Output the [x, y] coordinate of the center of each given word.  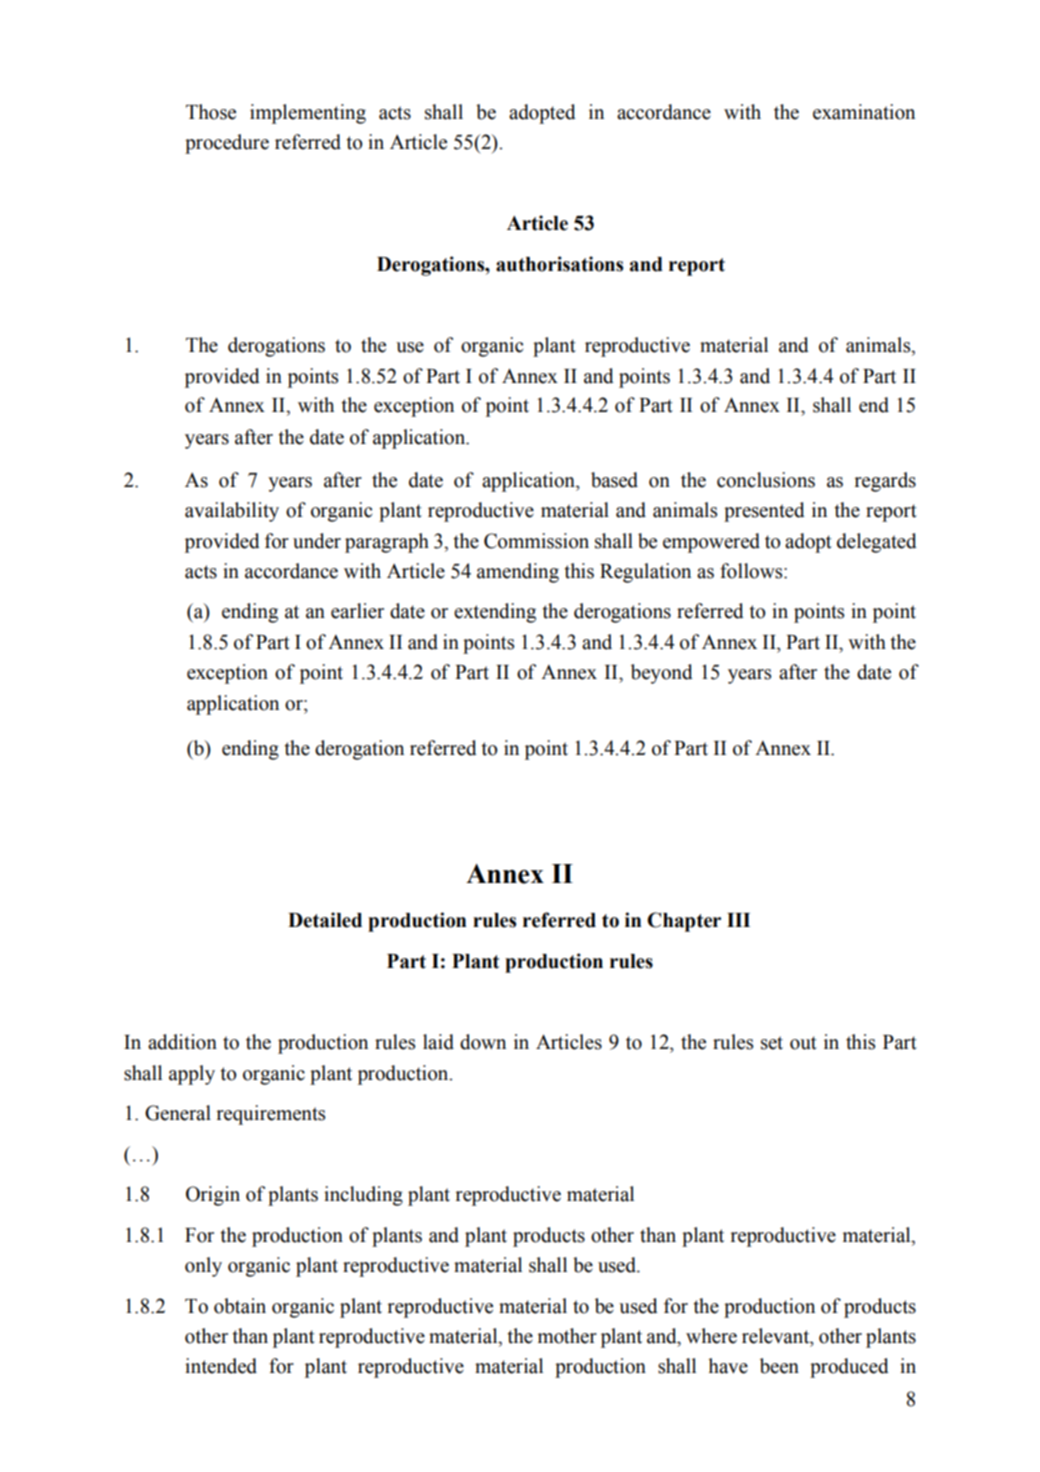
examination [864, 112]
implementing [308, 114]
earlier [357, 611]
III [738, 920]
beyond [662, 674]
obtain [240, 1306]
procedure [227, 144]
